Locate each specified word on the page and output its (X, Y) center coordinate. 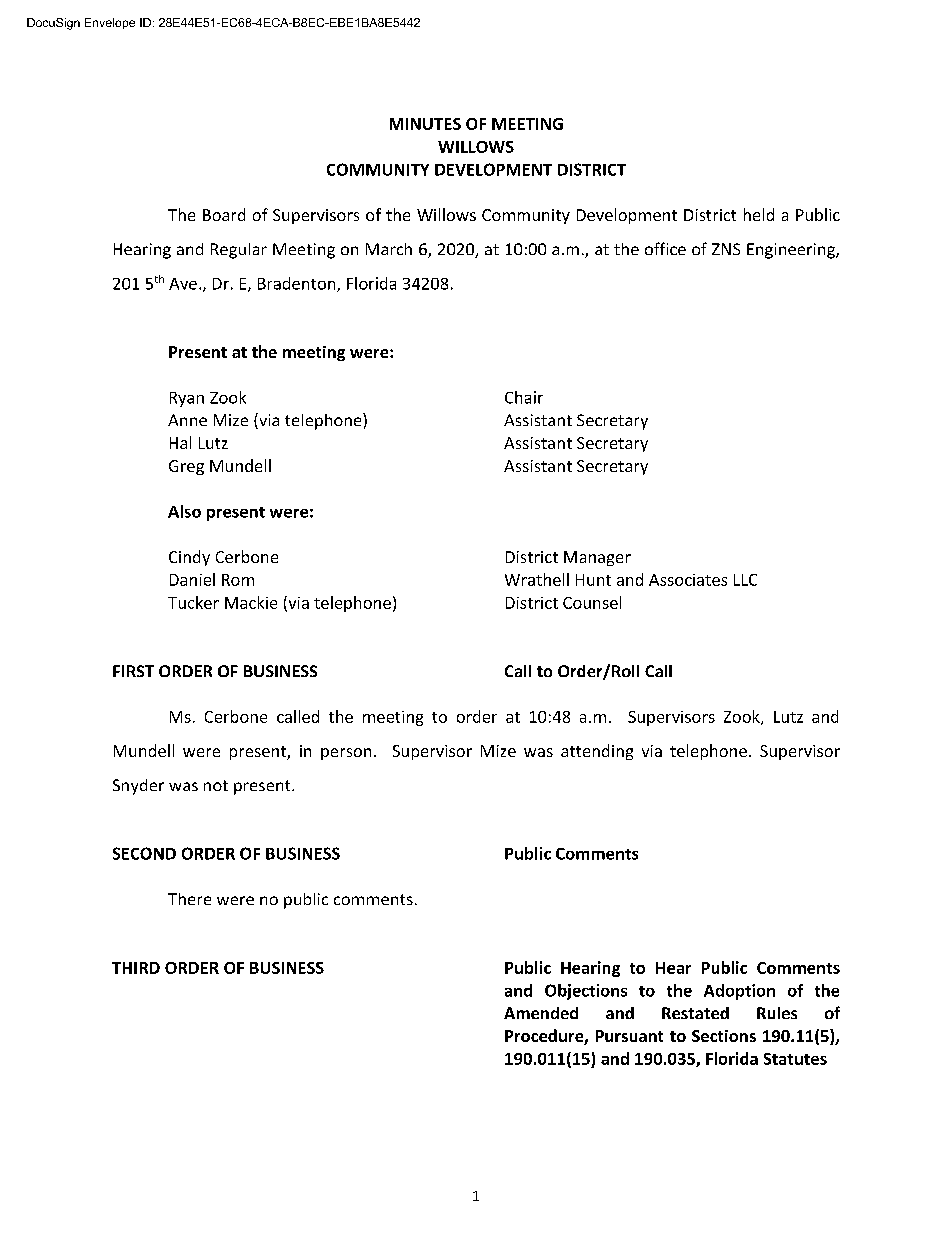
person (346, 754)
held (759, 214)
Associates (688, 580)
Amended (541, 1013)
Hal (180, 442)
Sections (724, 1036)
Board (224, 214)
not (216, 785)
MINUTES (425, 124)
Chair (524, 397)
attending (597, 752)
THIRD (136, 968)
